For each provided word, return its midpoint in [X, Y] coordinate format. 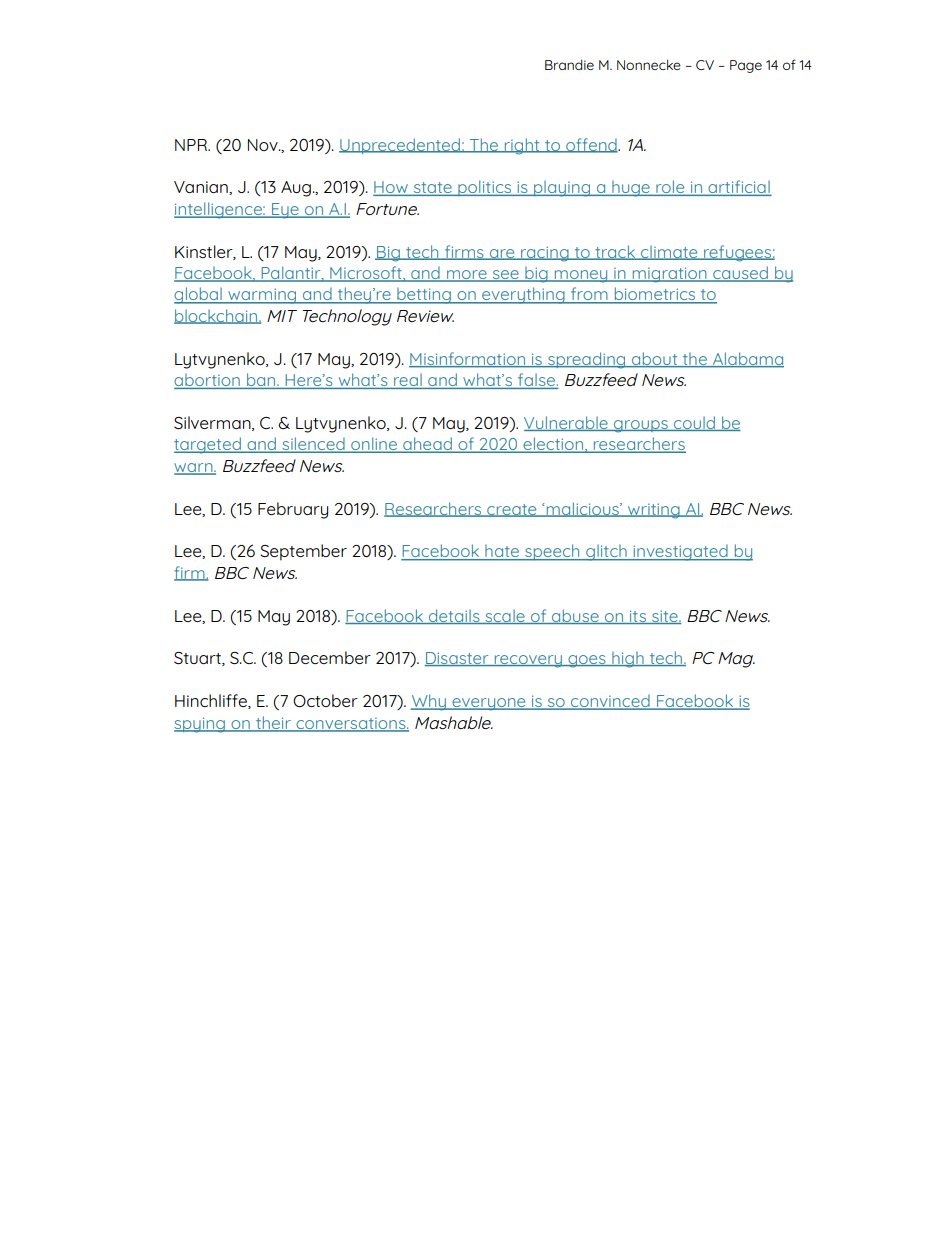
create [512, 510]
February [293, 510]
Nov [264, 145]
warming [262, 296]
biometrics [655, 295]
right [522, 146]
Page [746, 66]
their [273, 723]
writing [654, 511]
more [467, 276]
